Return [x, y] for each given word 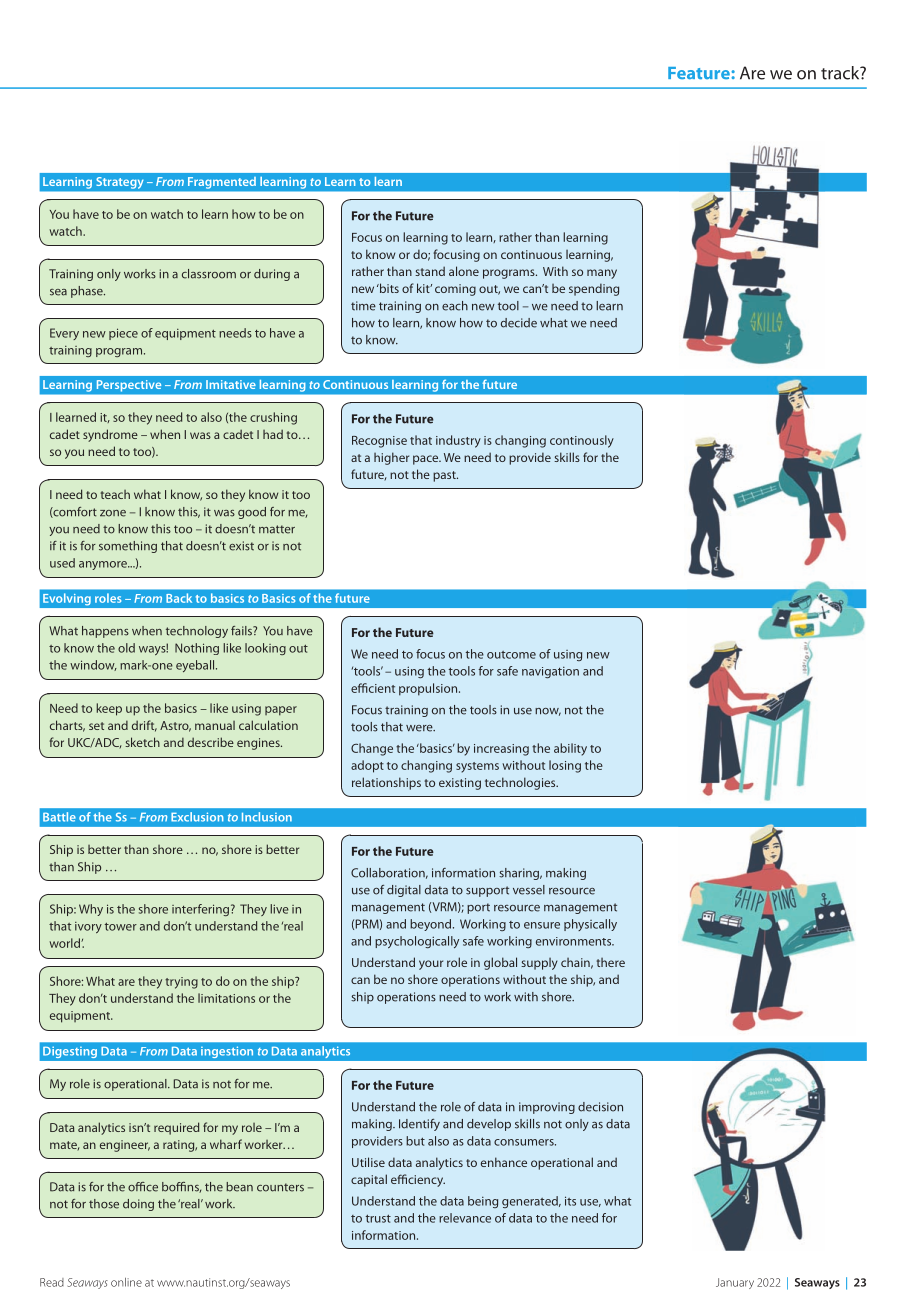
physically [590, 925]
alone [464, 271]
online [126, 1282]
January [735, 1283]
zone [113, 513]
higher [391, 458]
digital [404, 891]
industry [458, 441]
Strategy [120, 183]
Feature [700, 73]
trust [378, 1218]
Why [91, 910]
